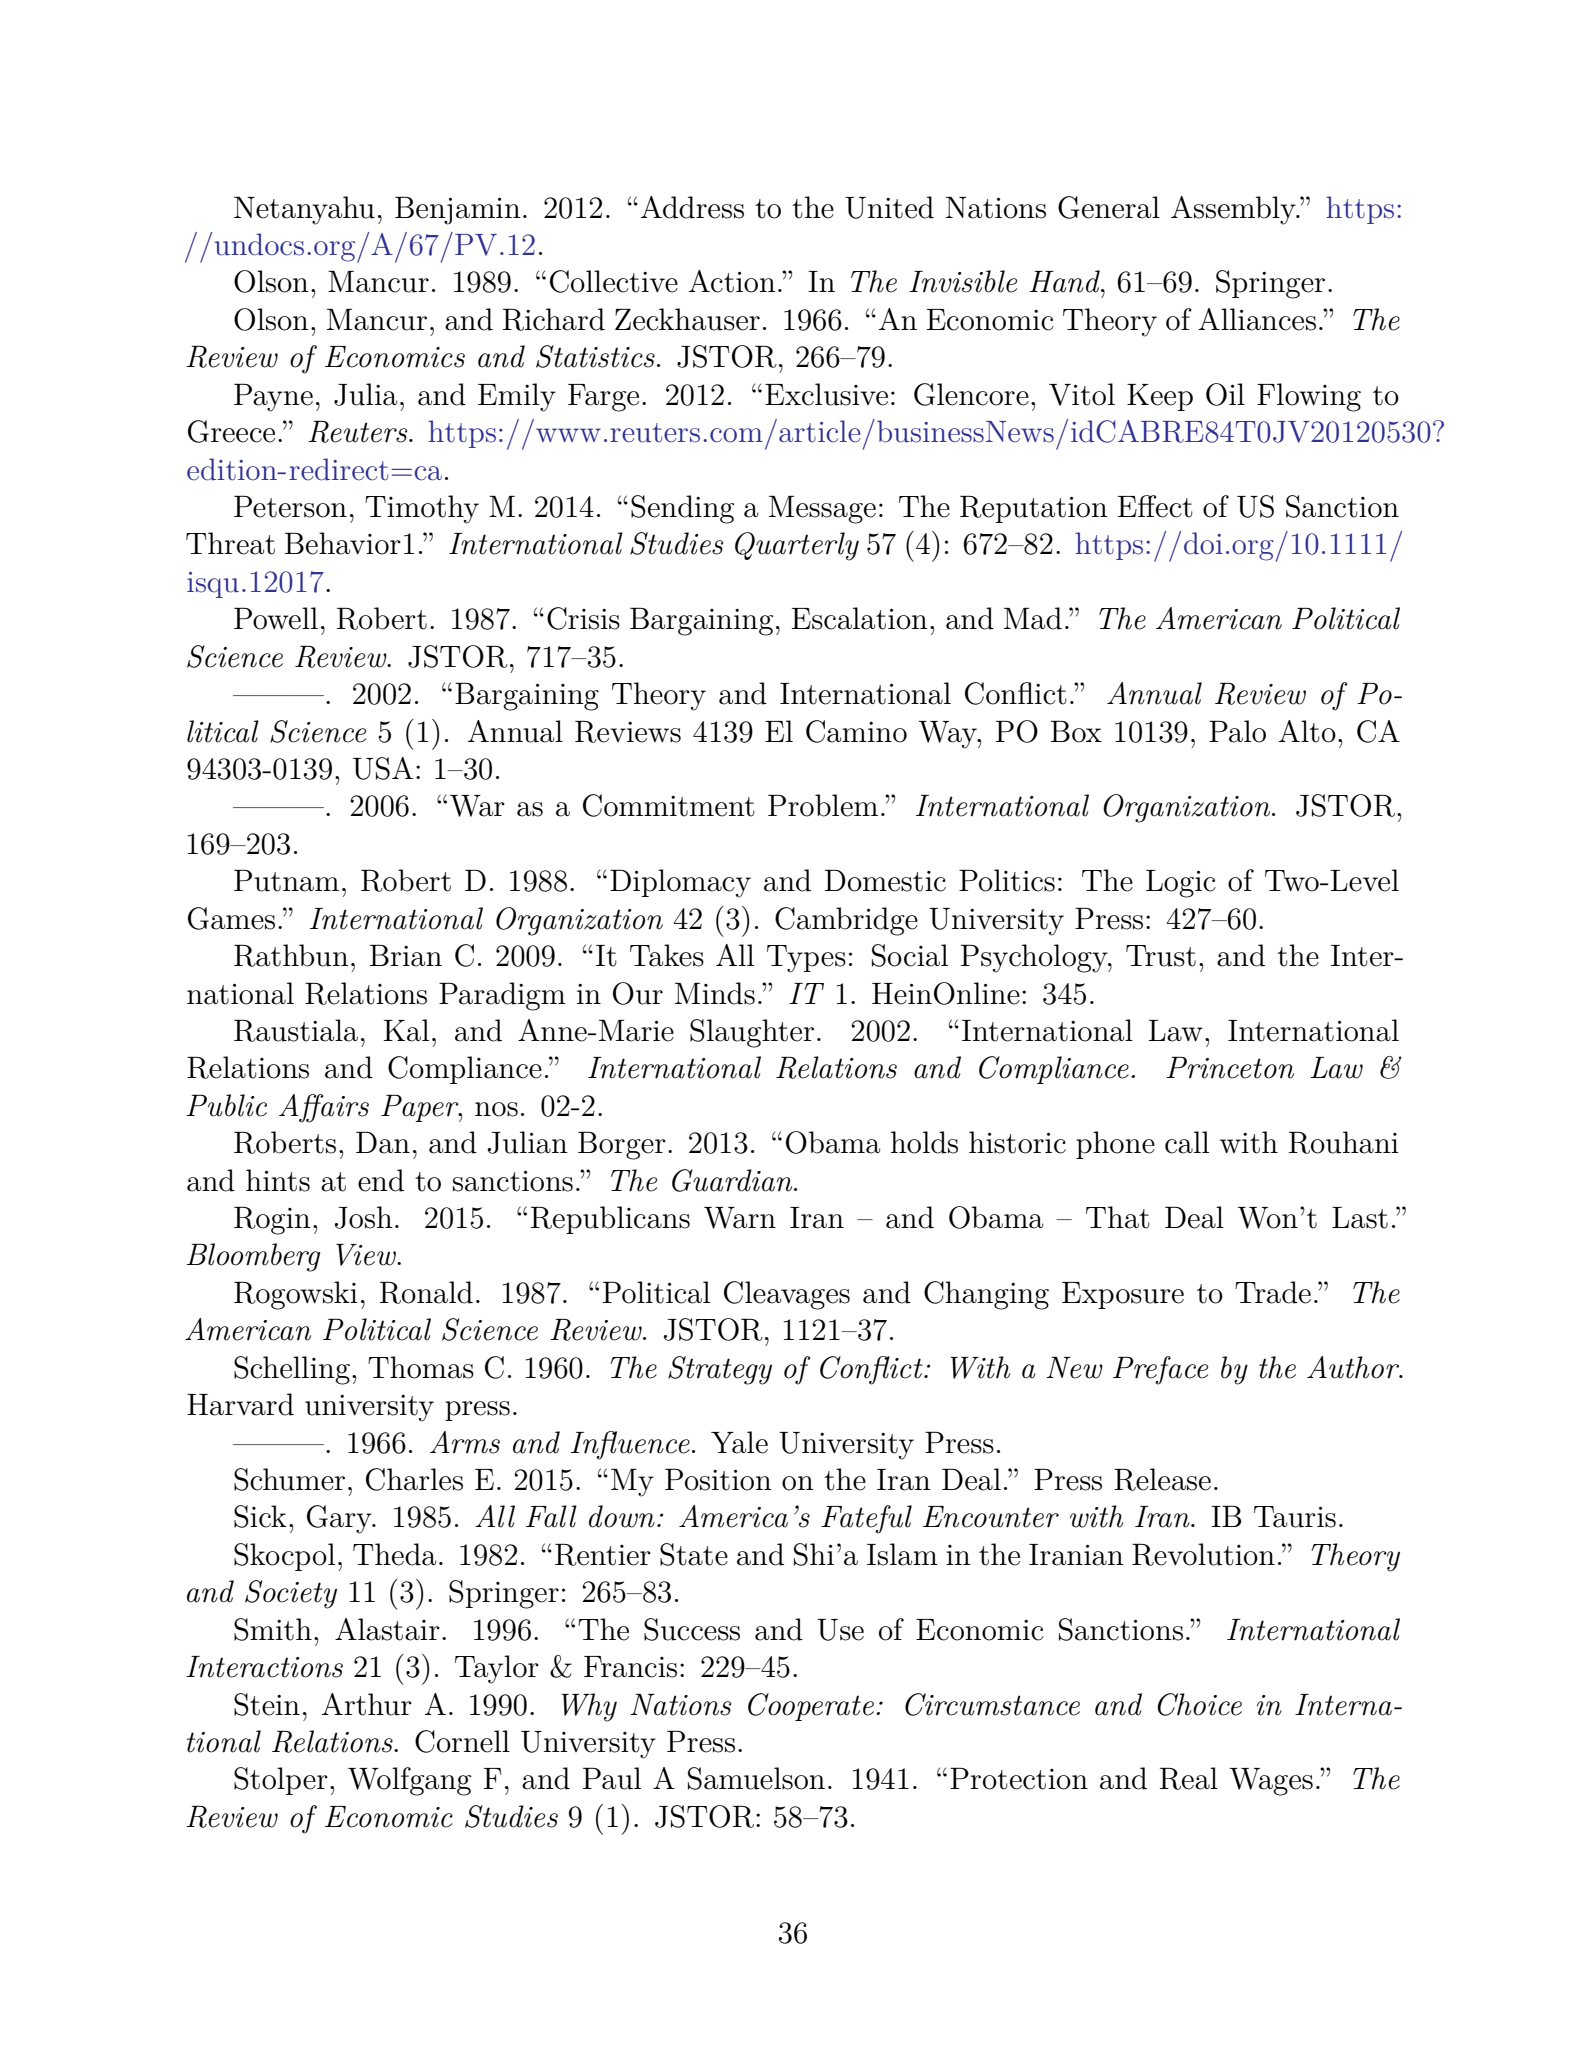 This page has width=1586, height=2052. What do you see at coordinates (1234, 210) in the page?
I see `Assembly` at bounding box center [1234, 210].
